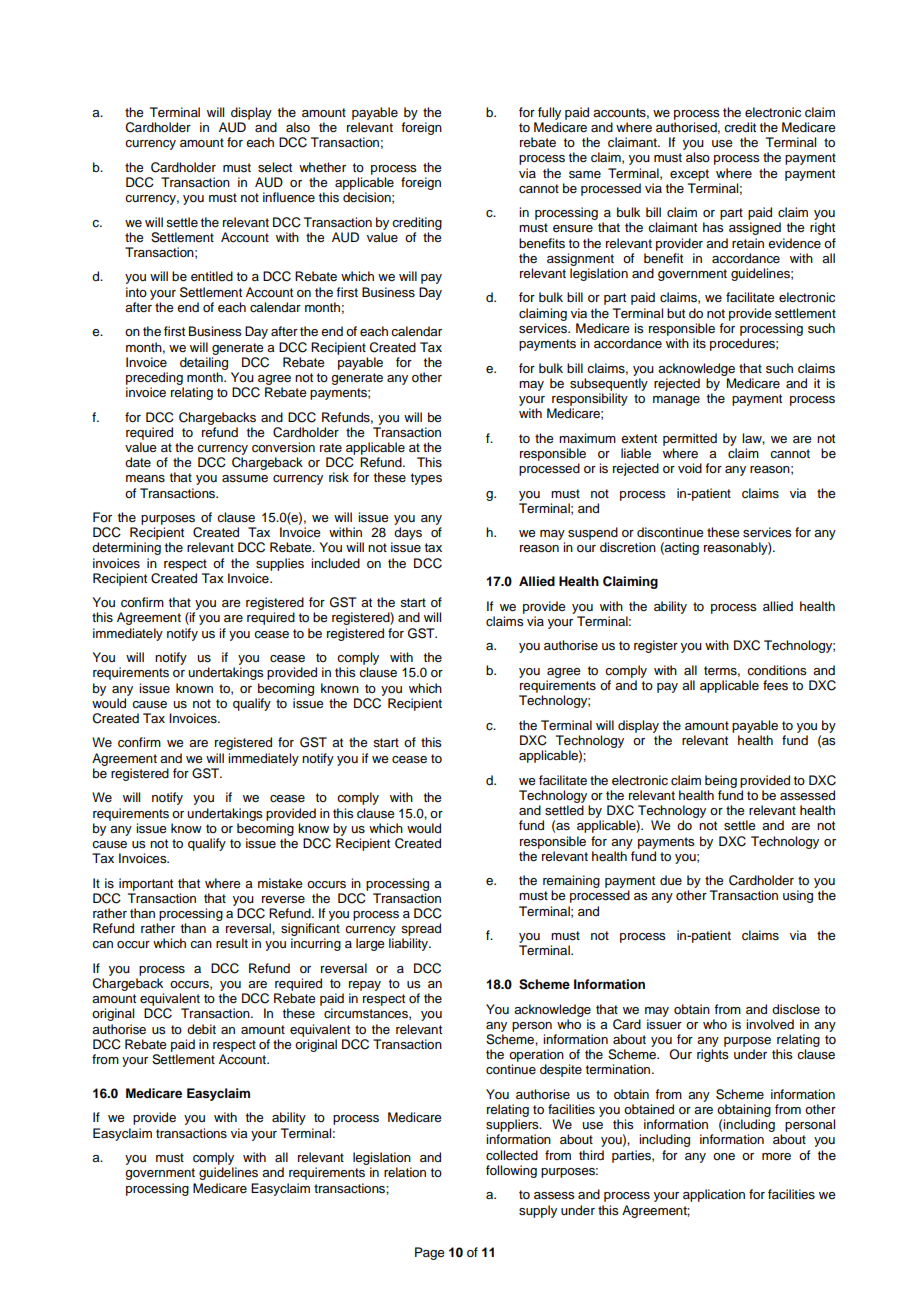  I want to click on void, so click(690, 468).
